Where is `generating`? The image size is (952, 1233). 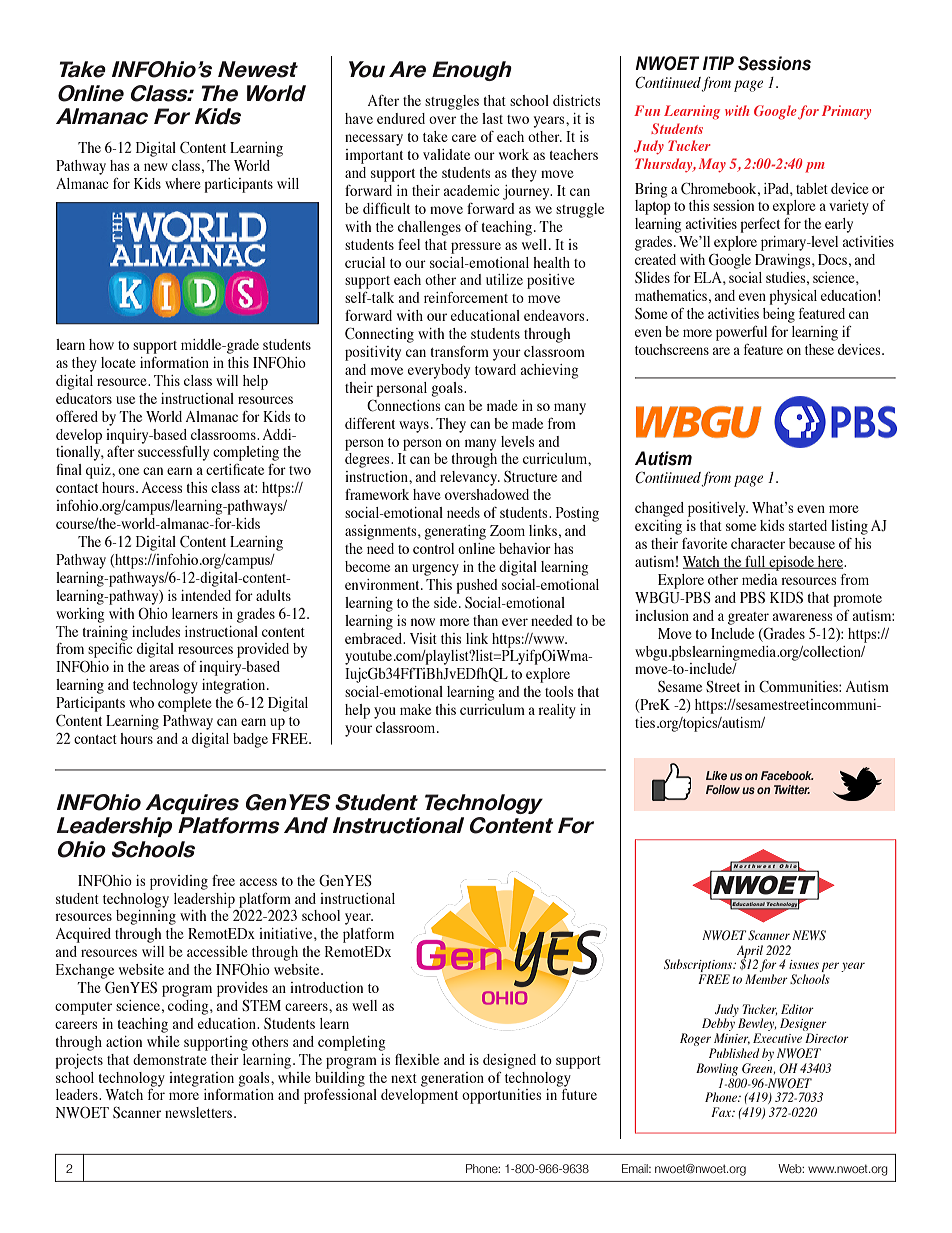
generating is located at coordinates (455, 532).
